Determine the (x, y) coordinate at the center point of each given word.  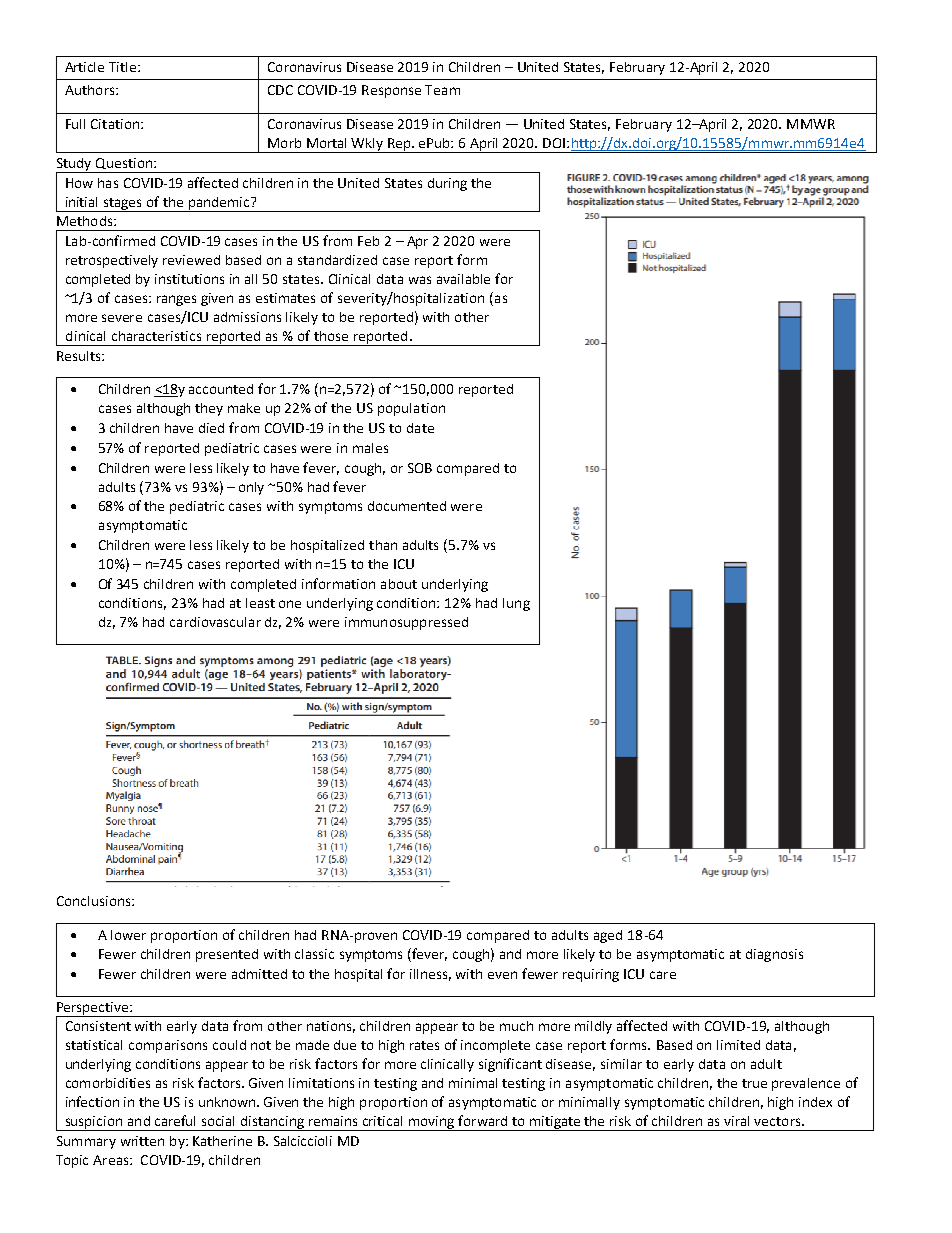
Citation (116, 124)
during (447, 184)
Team (442, 90)
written (142, 1141)
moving (432, 1123)
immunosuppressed (406, 623)
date (420, 428)
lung (516, 604)
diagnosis (774, 955)
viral (736, 1121)
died (211, 428)
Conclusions (95, 901)
